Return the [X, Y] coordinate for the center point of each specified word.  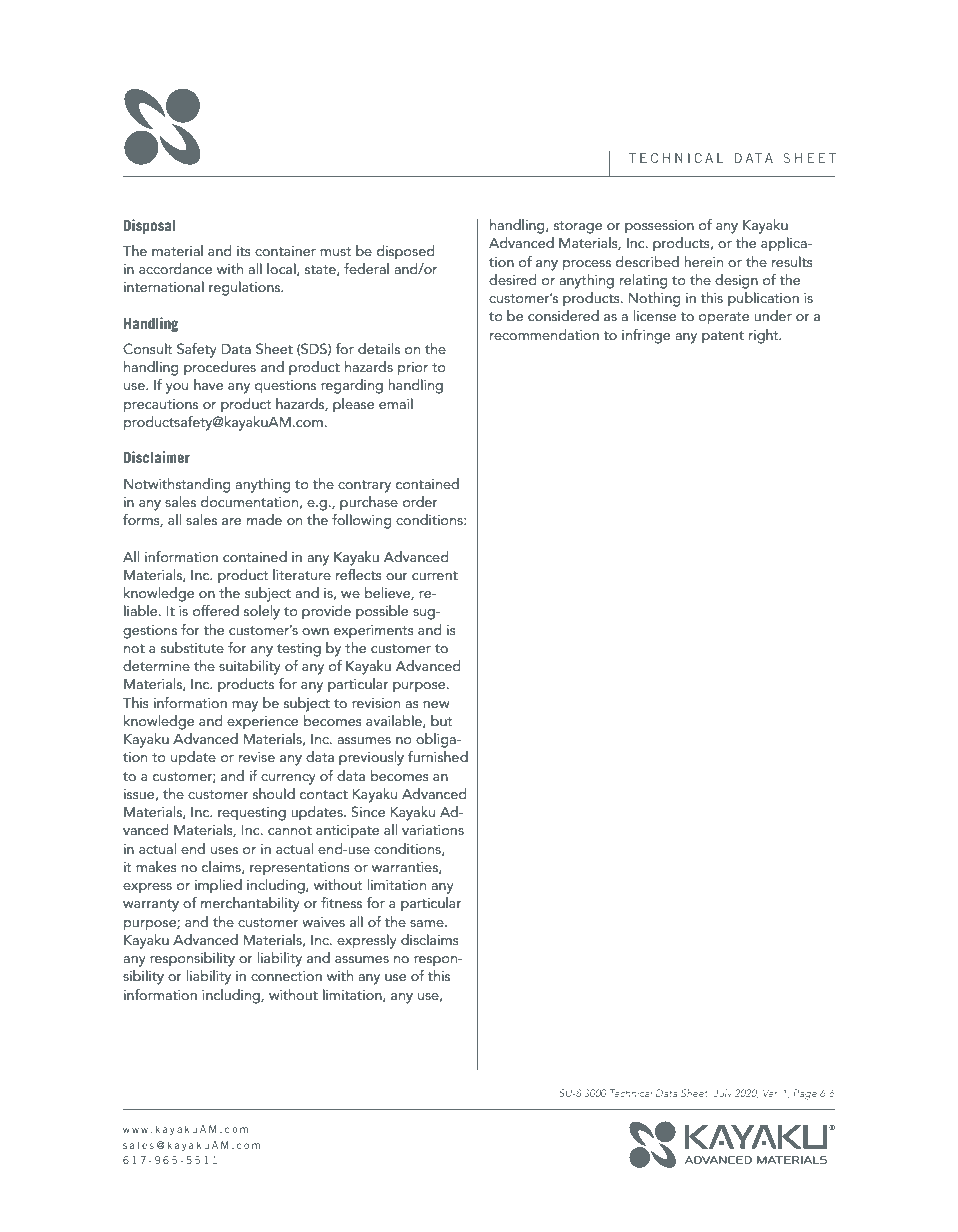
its [244, 251]
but [442, 720]
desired [513, 279]
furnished [438, 756]
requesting [252, 814]
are [231, 521]
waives [323, 922]
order [420, 501]
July [722, 1094]
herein [703, 261]
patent [723, 337]
